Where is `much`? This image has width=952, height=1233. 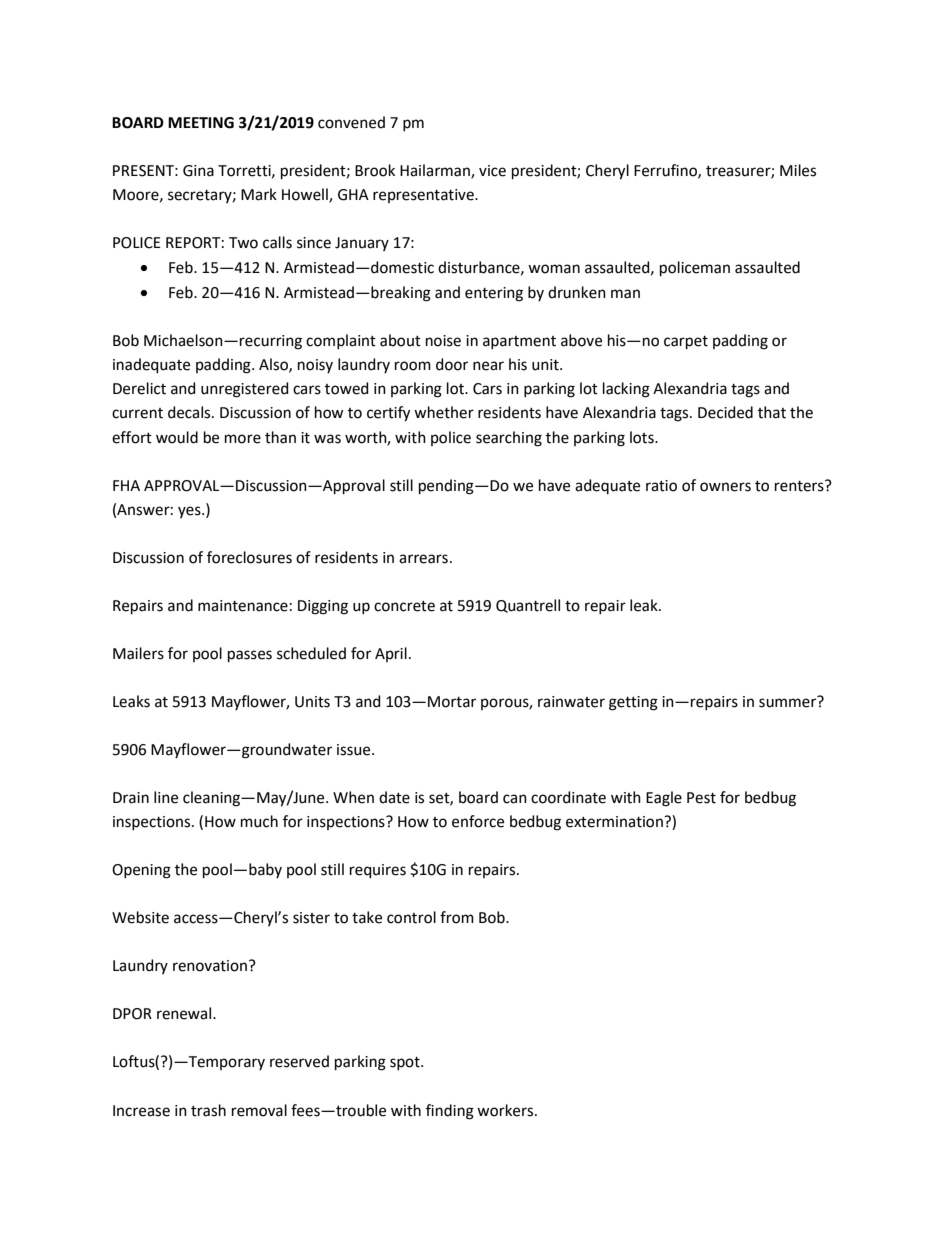
much is located at coordinates (259, 821).
